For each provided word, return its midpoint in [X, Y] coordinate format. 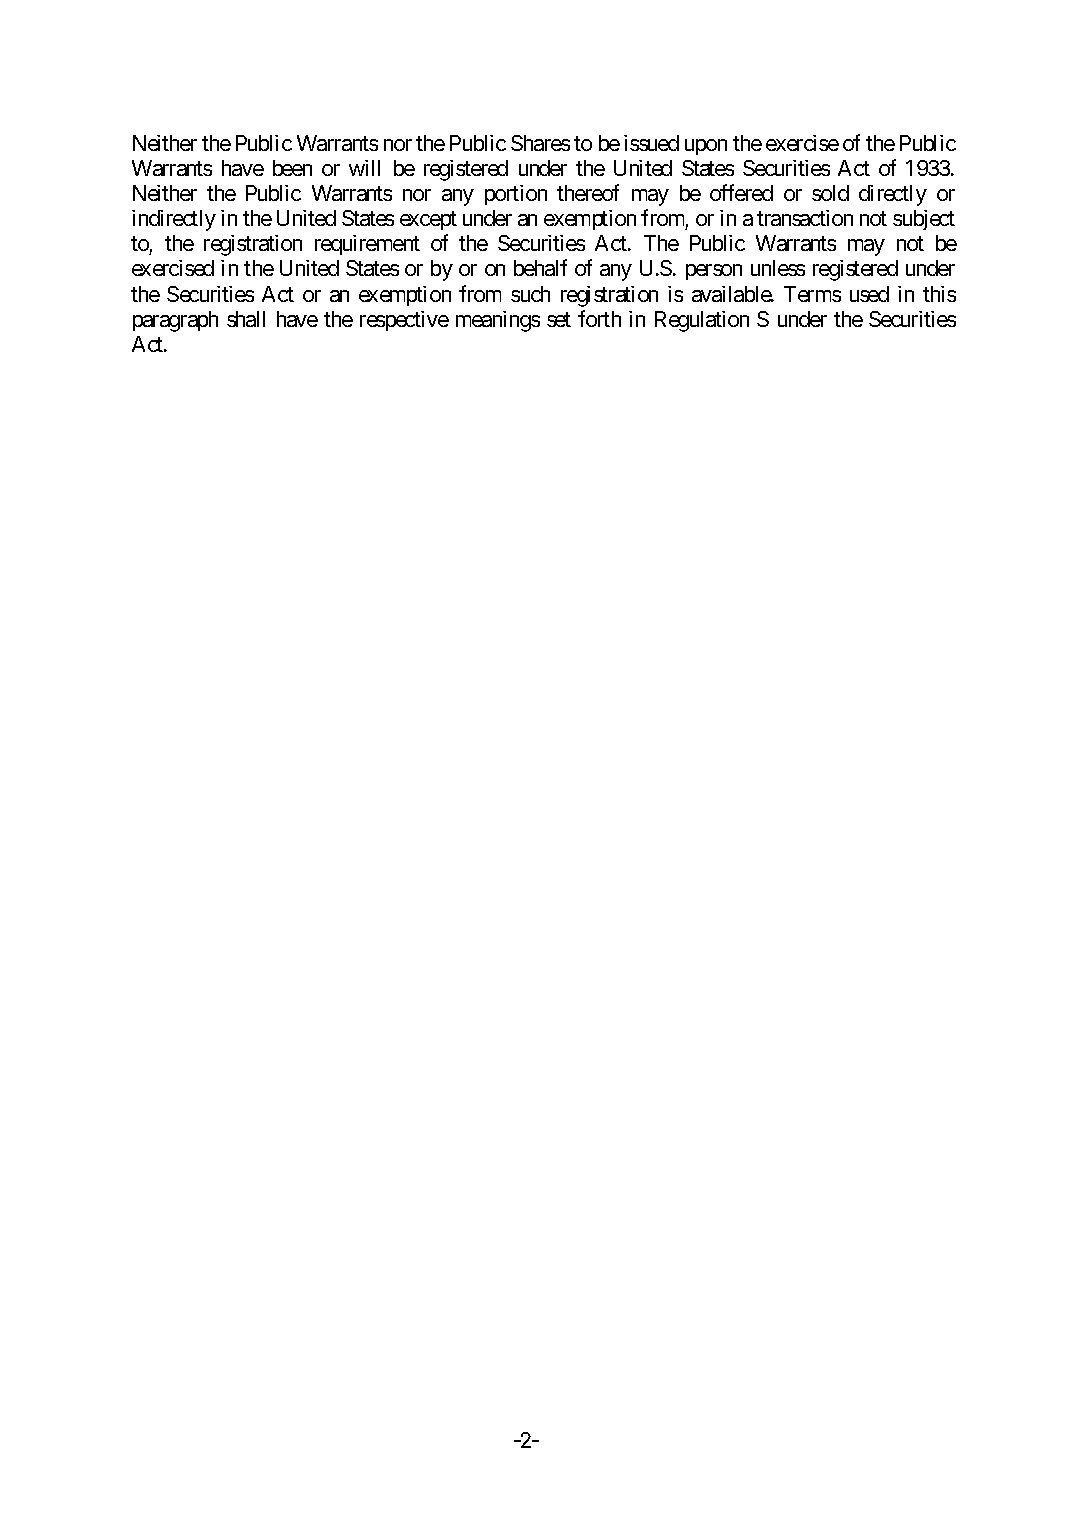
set [559, 319]
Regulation [702, 321]
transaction [805, 218]
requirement [367, 245]
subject [924, 220]
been [292, 168]
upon [706, 147]
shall [246, 319]
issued [651, 143]
